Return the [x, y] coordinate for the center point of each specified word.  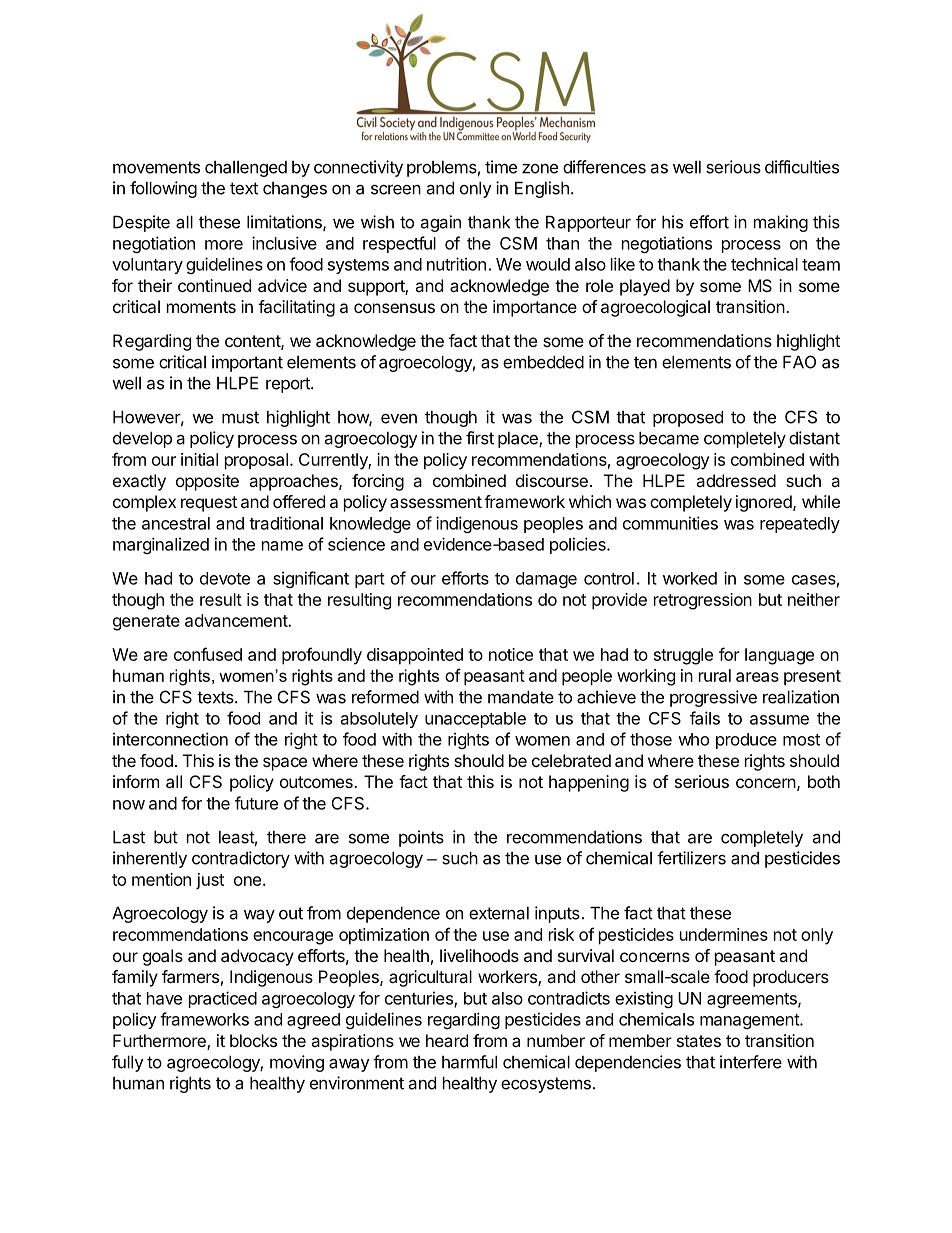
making [781, 223]
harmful [469, 1062]
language [779, 656]
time [501, 167]
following [163, 189]
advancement [237, 620]
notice [511, 654]
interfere [751, 1062]
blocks [253, 1040]
